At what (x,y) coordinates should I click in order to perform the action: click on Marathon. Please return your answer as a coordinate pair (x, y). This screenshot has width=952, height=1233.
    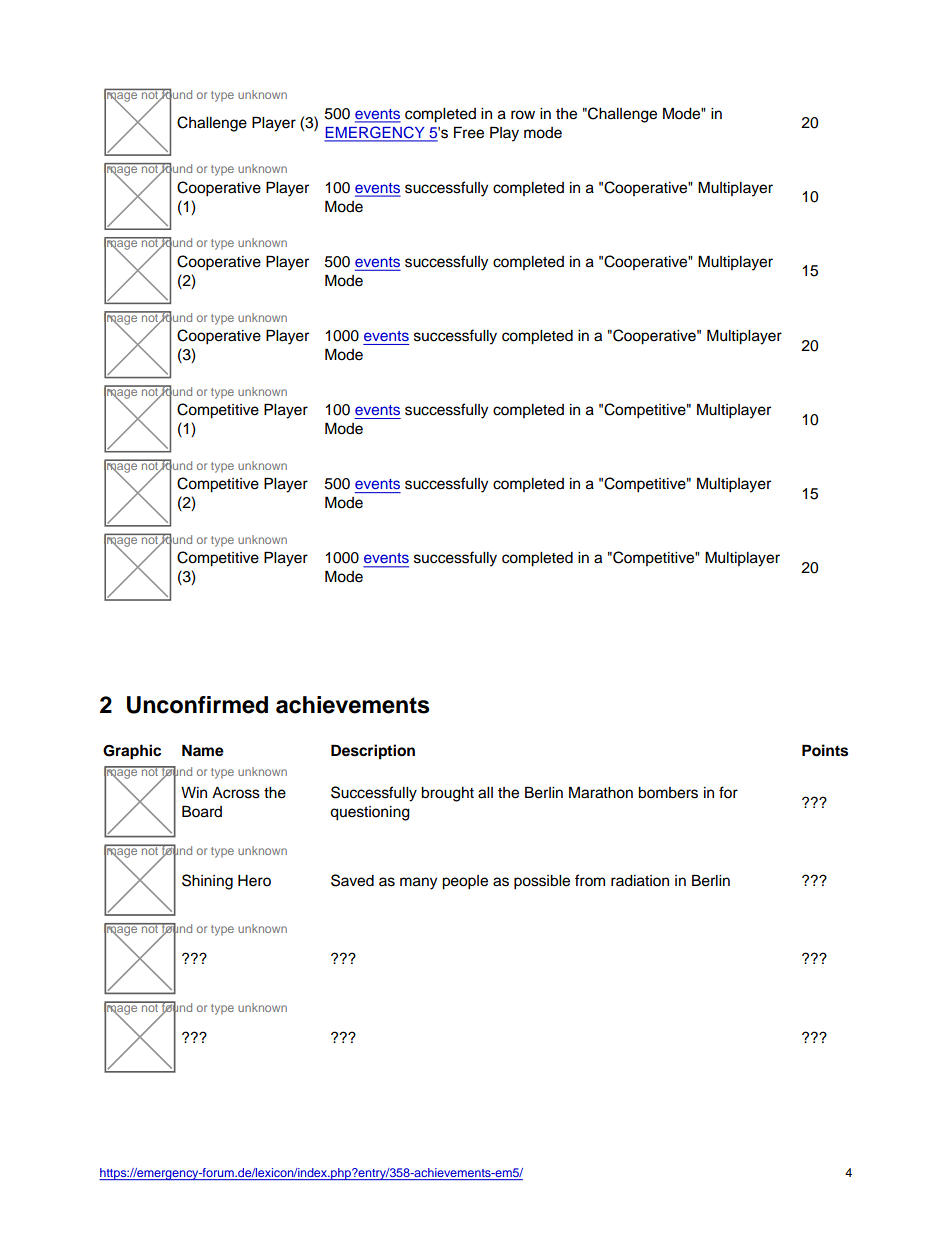
    Looking at the image, I should click on (601, 792).
